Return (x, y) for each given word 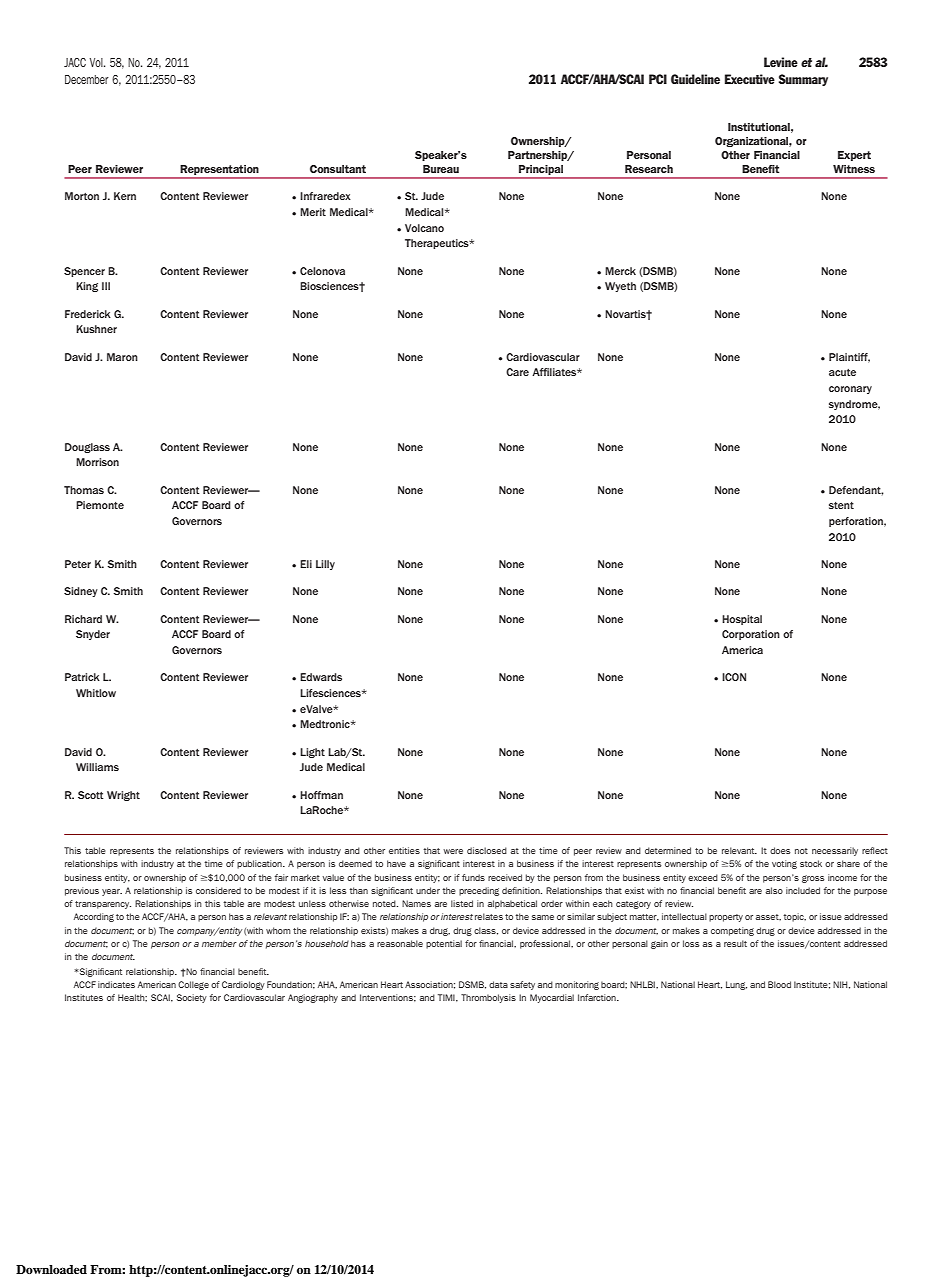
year (112, 892)
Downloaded (51, 1269)
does (780, 850)
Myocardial (552, 998)
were (453, 851)
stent (841, 505)
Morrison (97, 462)
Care (517, 372)
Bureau (441, 169)
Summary (803, 80)
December (87, 79)
